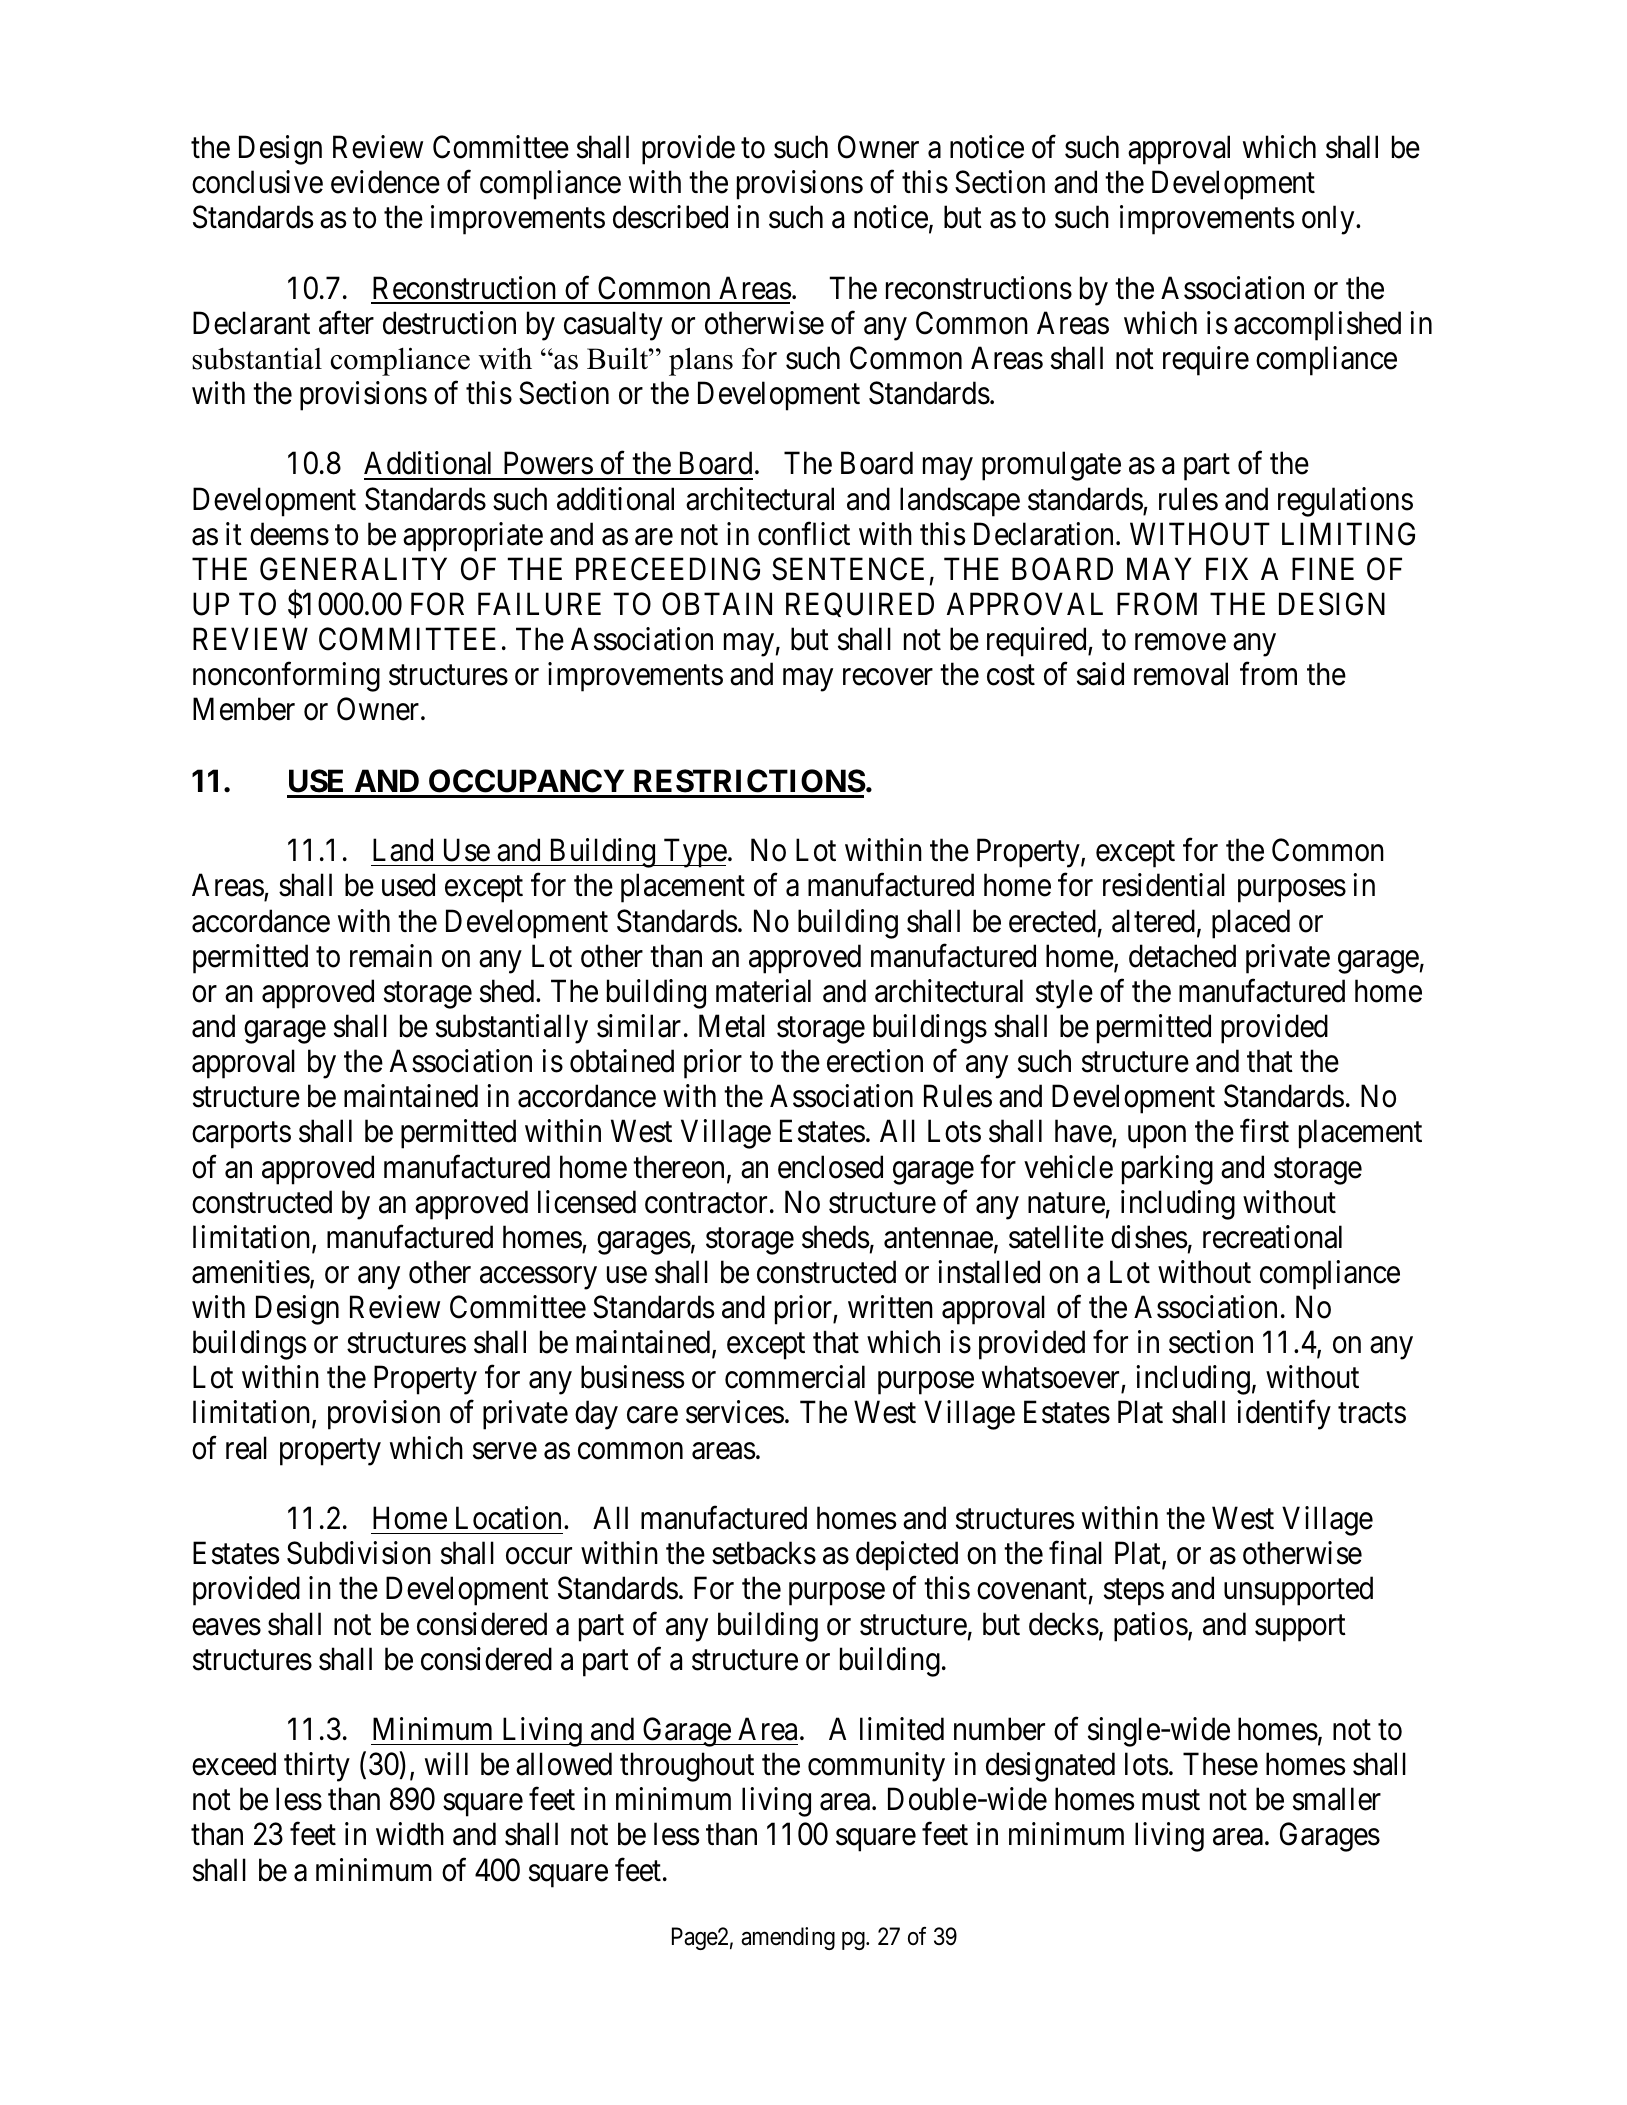  What do you see at coordinates (670, 217) in the screenshot?
I see `described` at bounding box center [670, 217].
